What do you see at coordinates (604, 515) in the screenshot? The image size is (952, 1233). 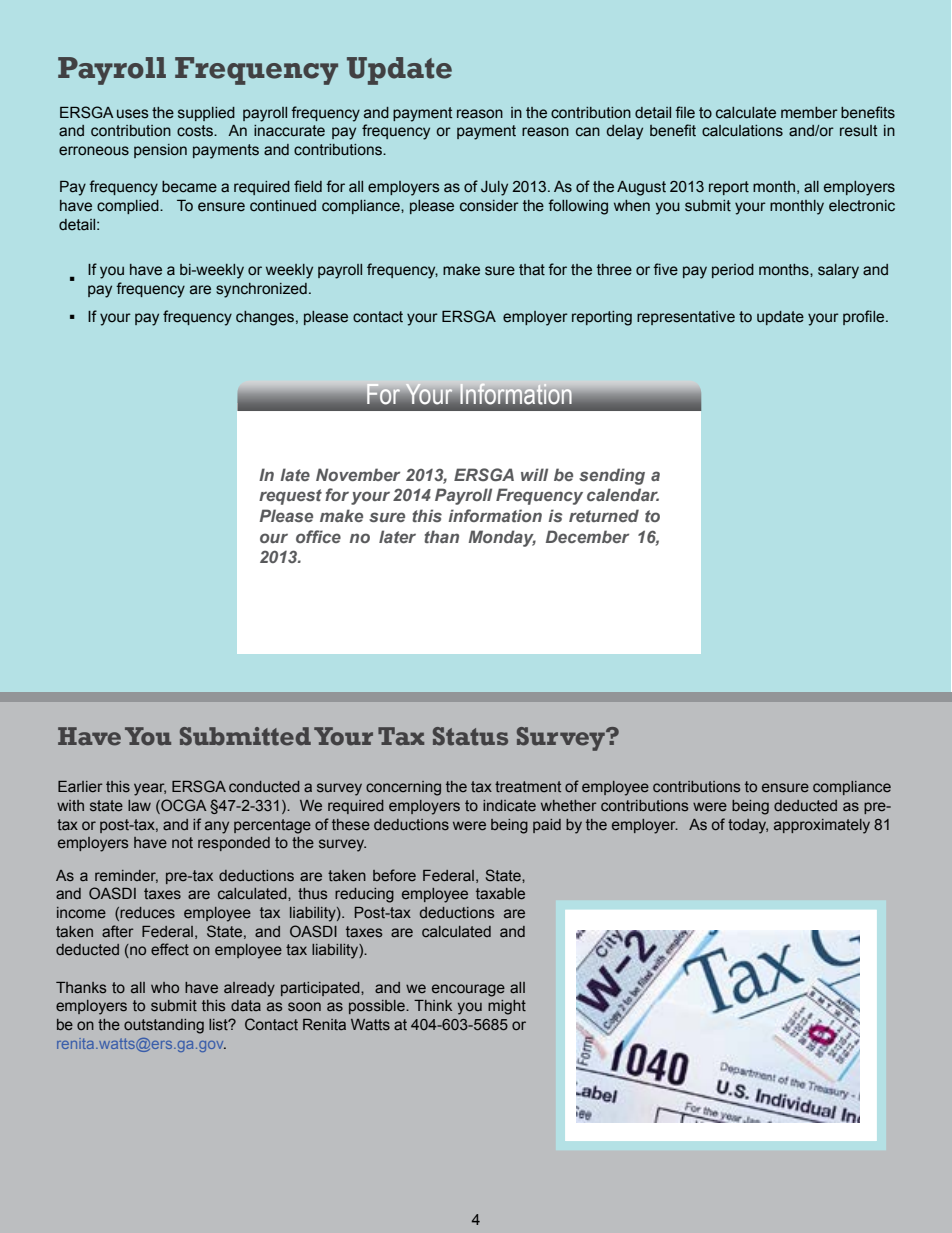 I see `returned` at bounding box center [604, 515].
